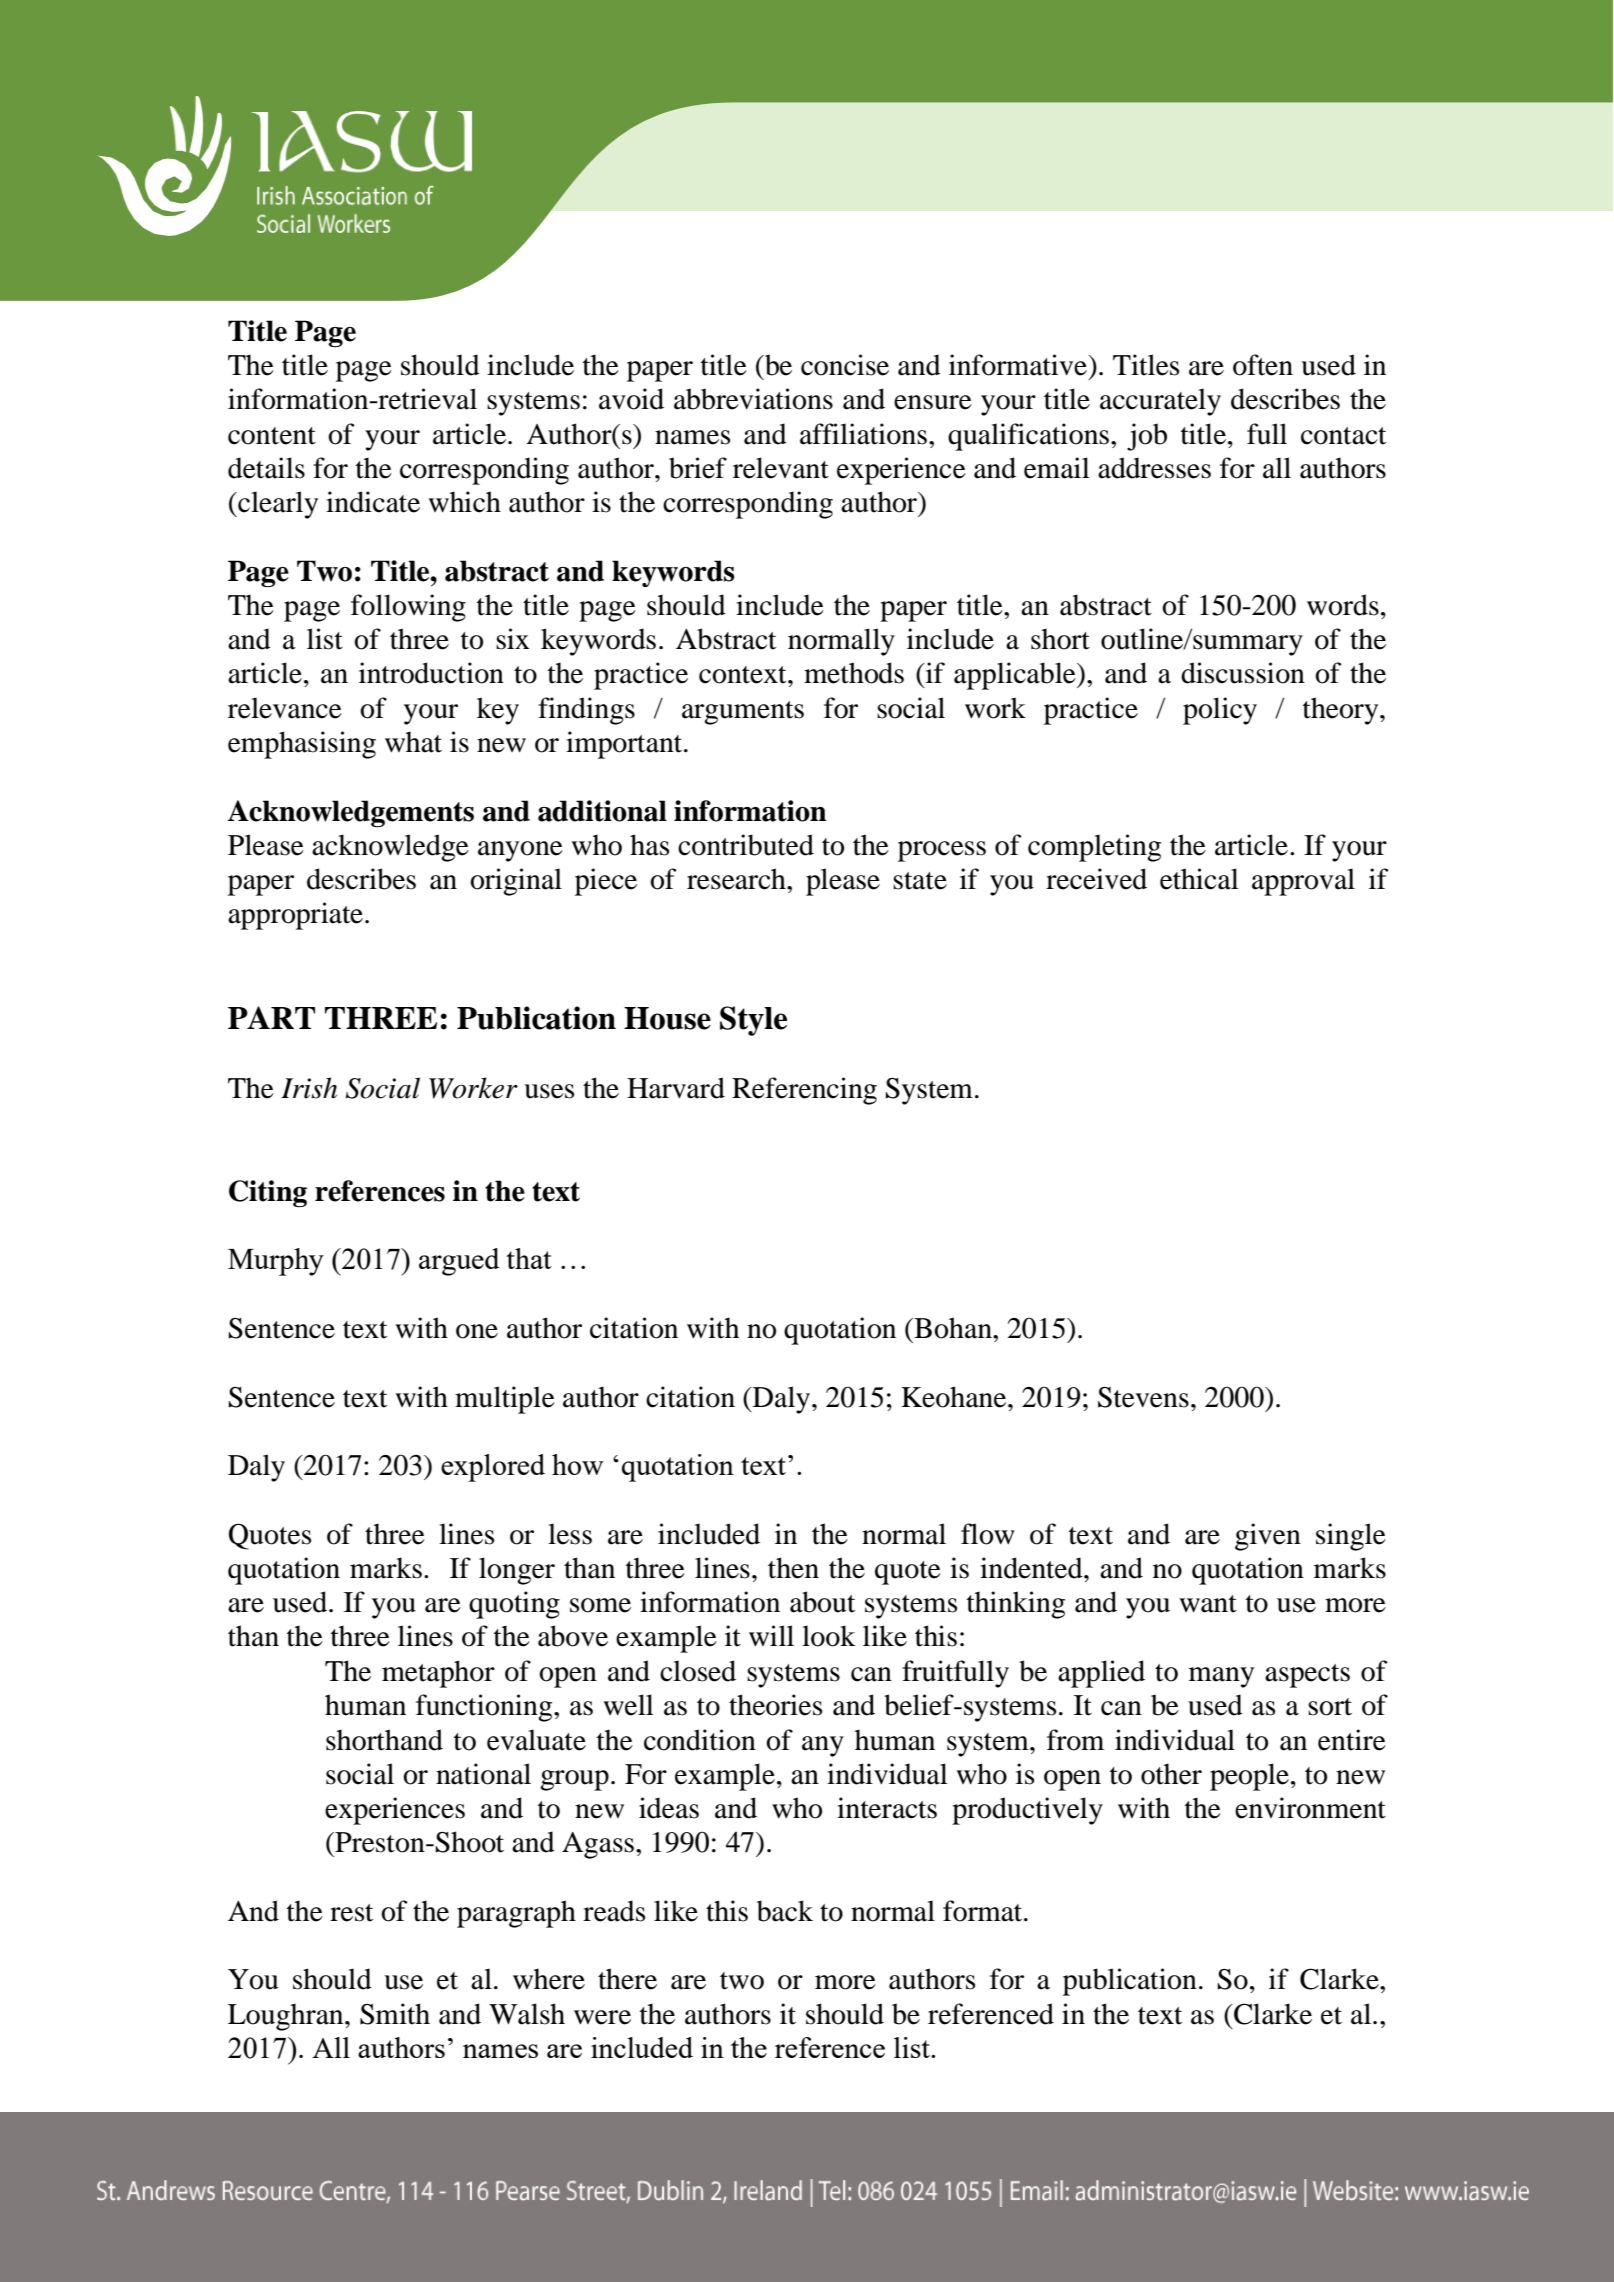 The height and width of the screenshot is (2282, 1614). What do you see at coordinates (793, 1568) in the screenshot?
I see `then` at bounding box center [793, 1568].
